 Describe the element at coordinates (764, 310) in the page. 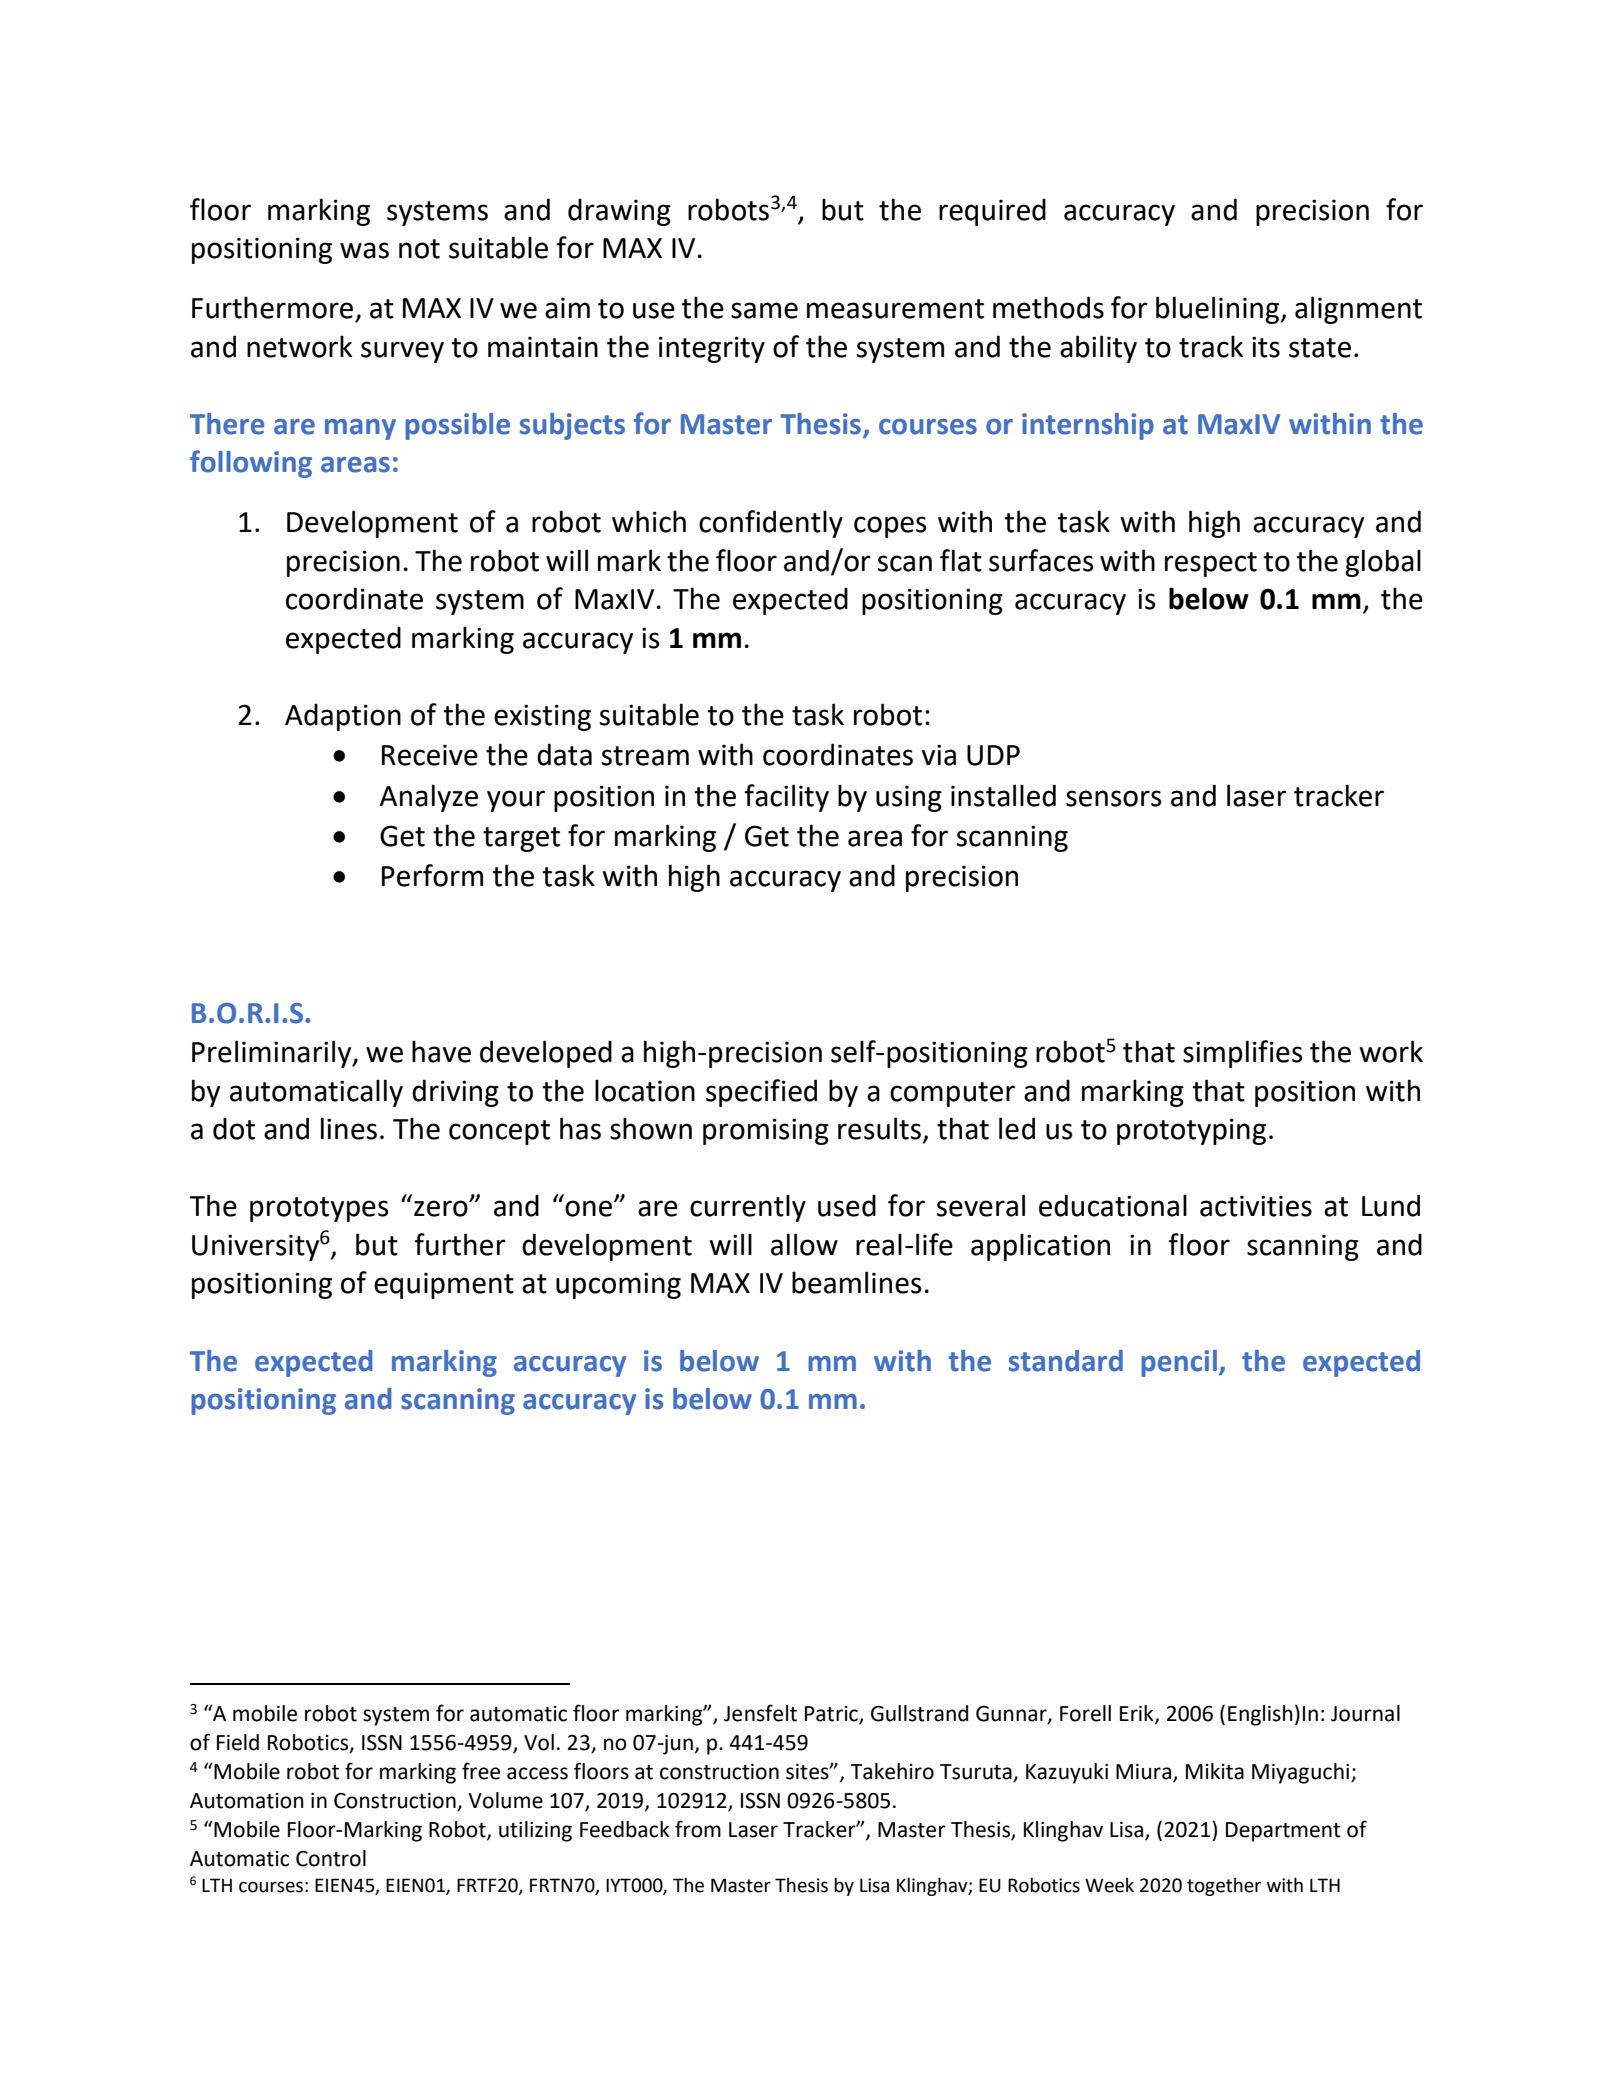

I see `same` at that location.
